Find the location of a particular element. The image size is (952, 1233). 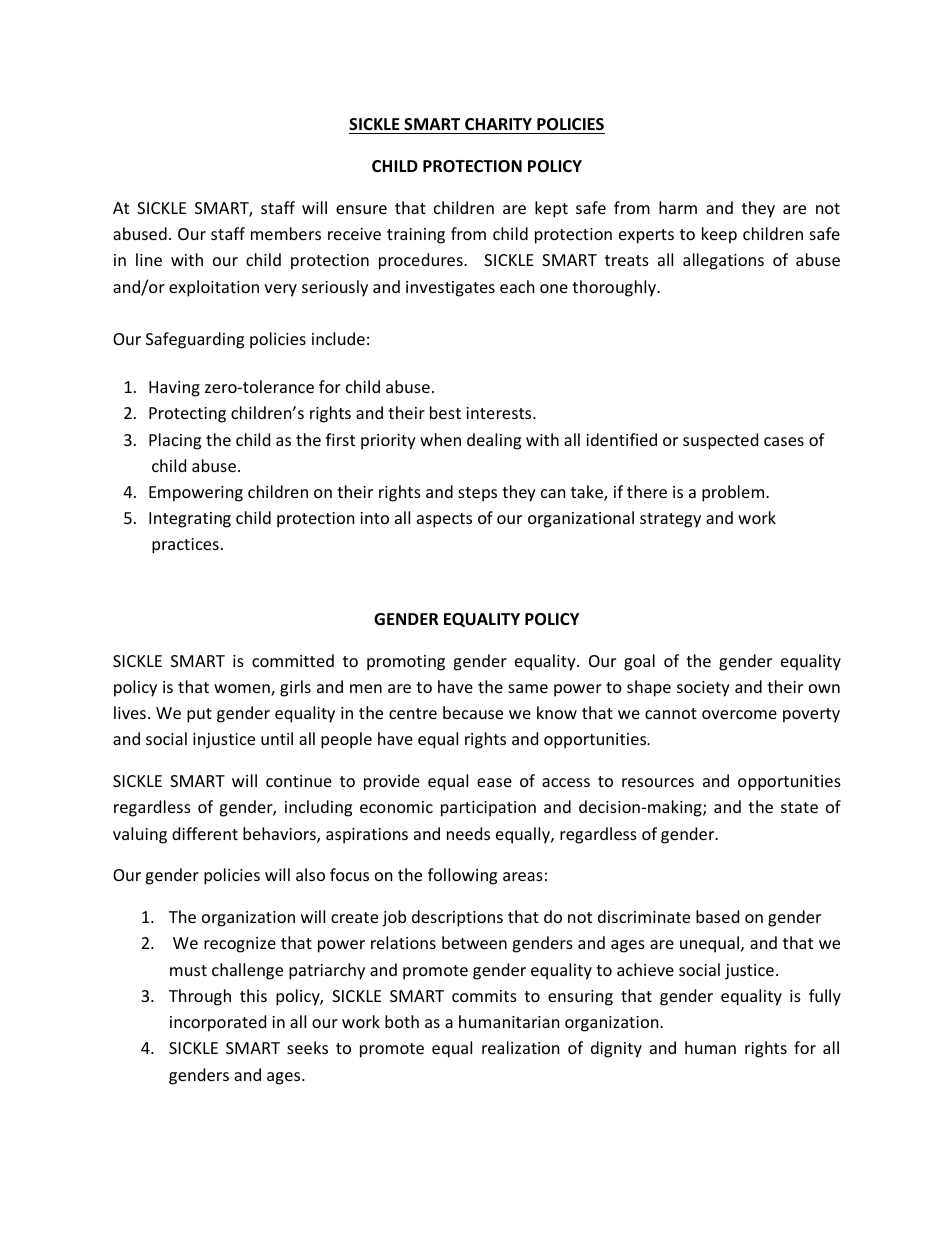

suspected is located at coordinates (720, 441).
